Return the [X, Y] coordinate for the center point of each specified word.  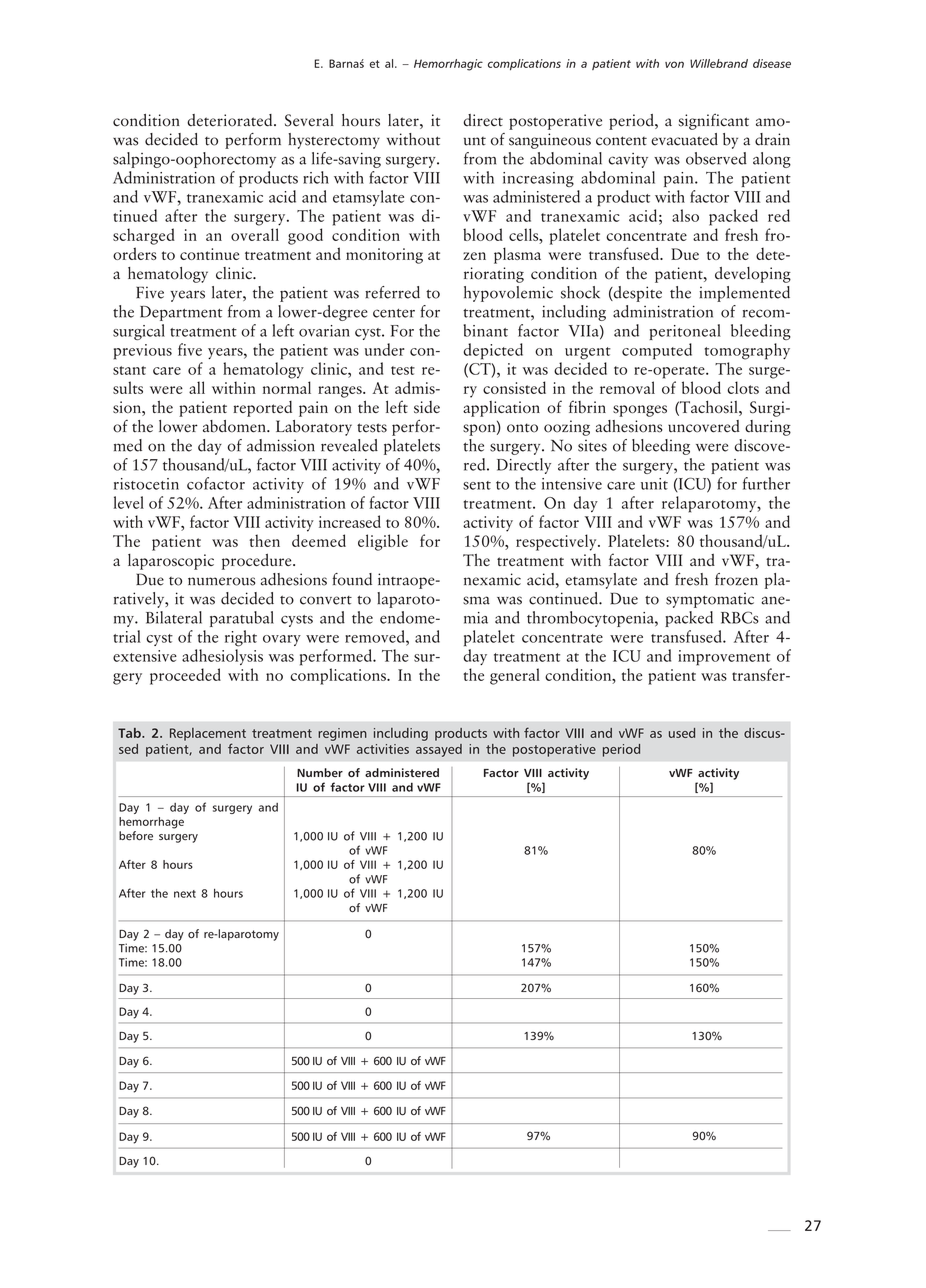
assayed [439, 750]
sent [477, 485]
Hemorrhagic [448, 65]
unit [654, 484]
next [185, 894]
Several [309, 120]
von [674, 64]
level [129, 502]
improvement [724, 658]
